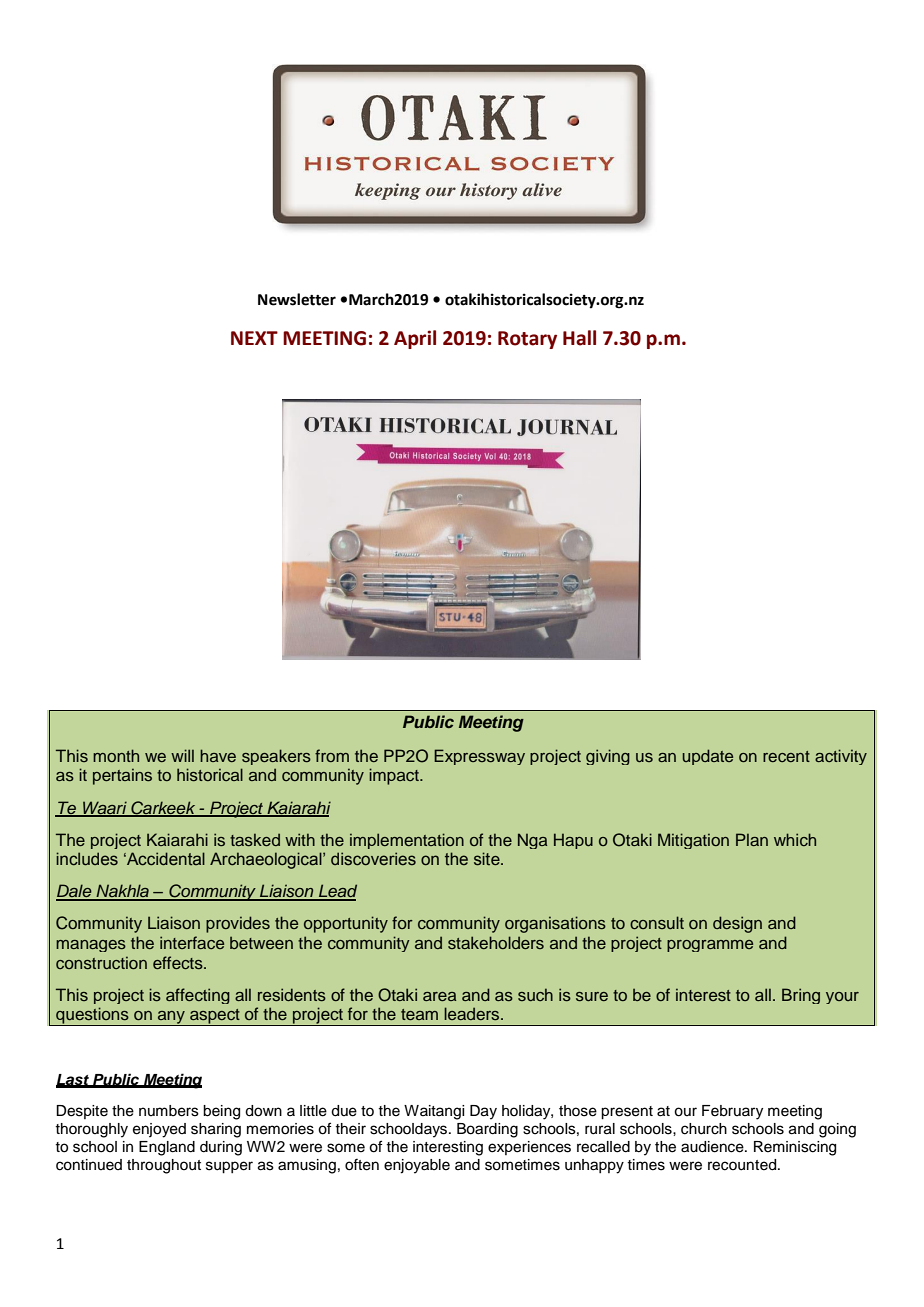 The width and height of the document is (924, 1307). I want to click on Hall, so click(579, 338).
